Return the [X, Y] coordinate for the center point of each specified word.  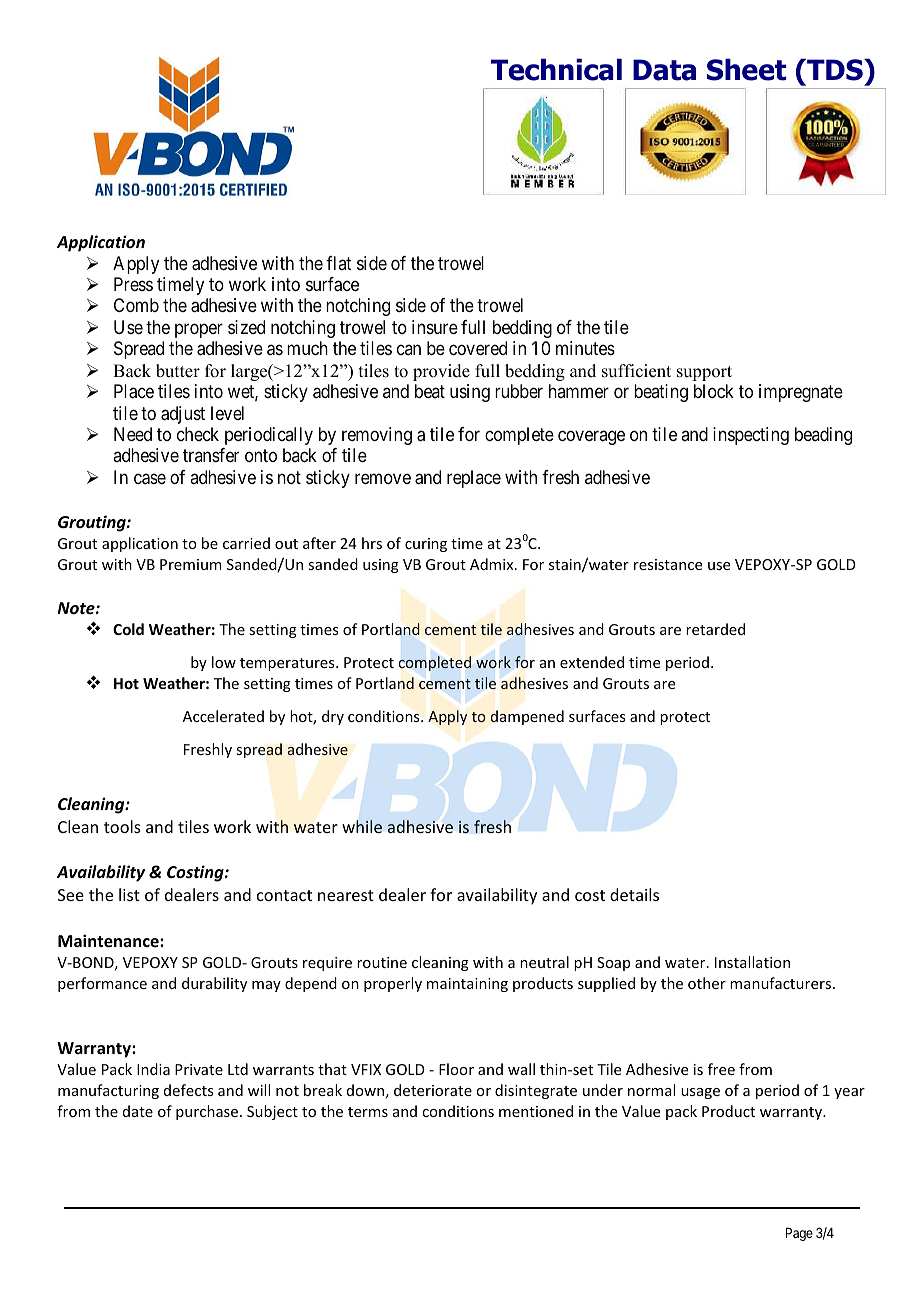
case [150, 479]
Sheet [747, 69]
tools [122, 826]
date [138, 1111]
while [362, 826]
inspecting [751, 436]
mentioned [536, 1111]
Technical [556, 69]
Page [799, 1234]
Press [133, 284]
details [634, 894]
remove [383, 478]
